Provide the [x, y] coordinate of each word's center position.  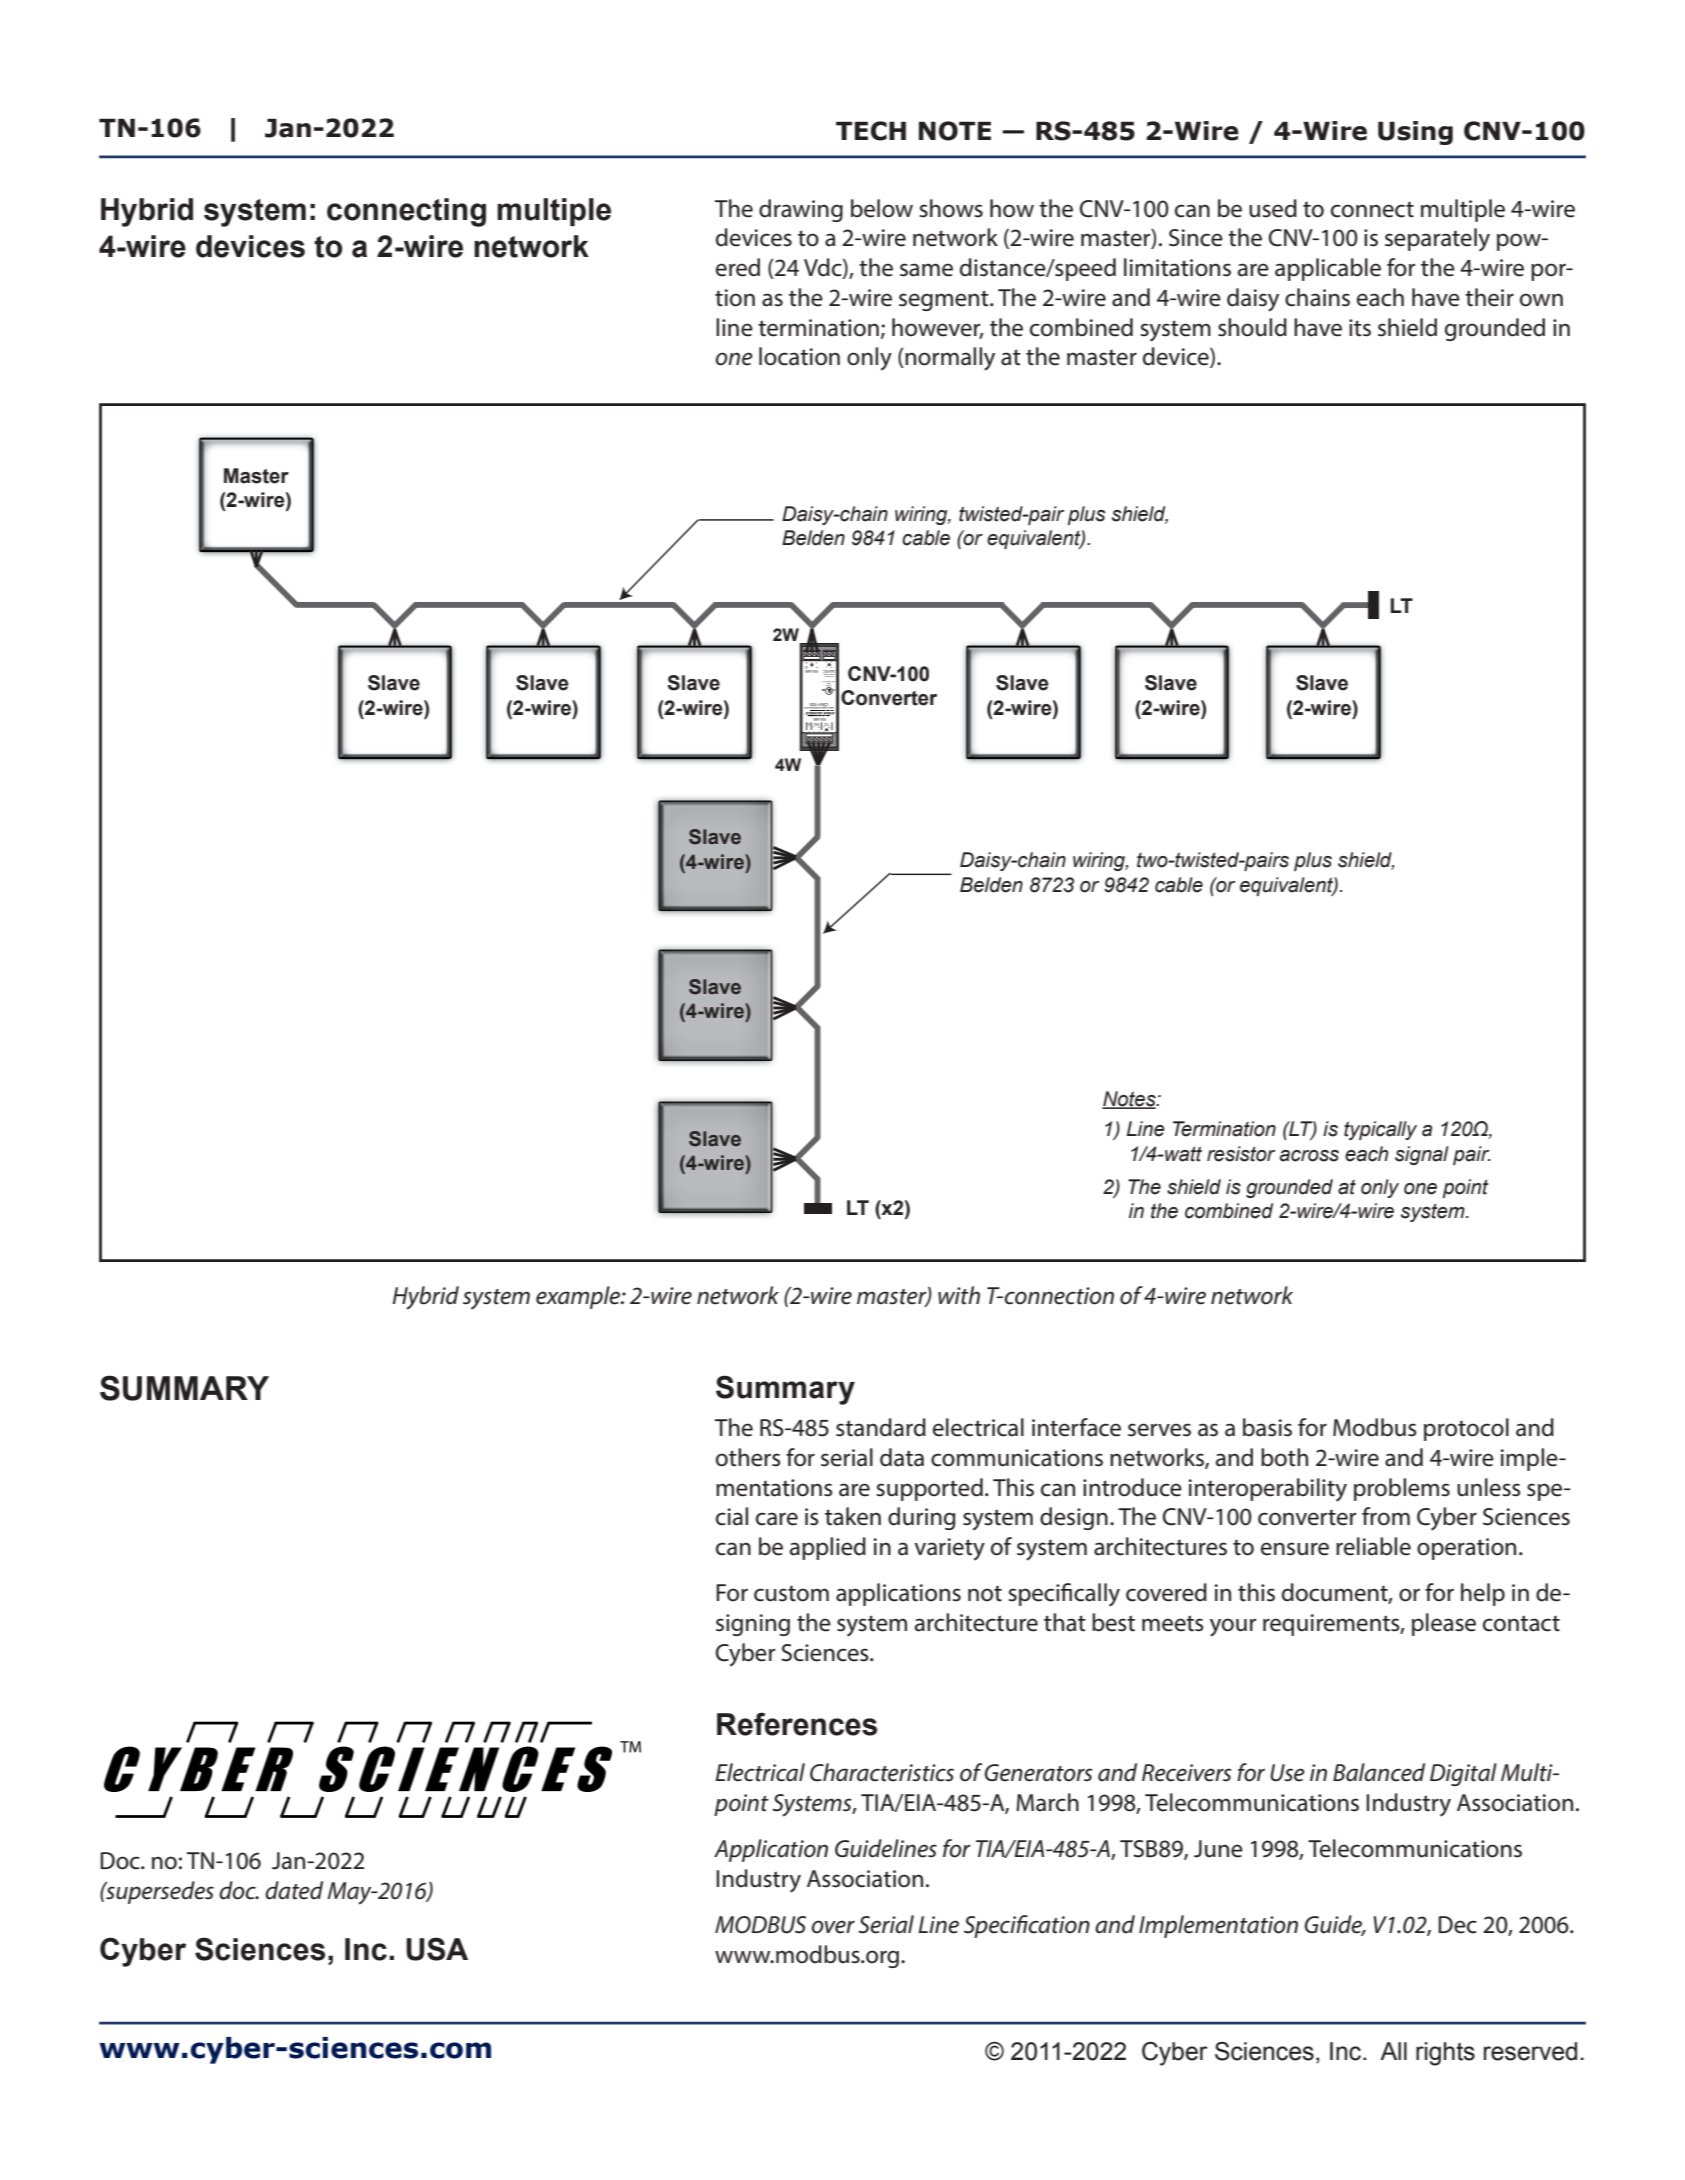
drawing [801, 210]
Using [1415, 133]
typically [1380, 1130]
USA [437, 1949]
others [748, 1457]
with [959, 1295]
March [1047, 1802]
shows [951, 208]
